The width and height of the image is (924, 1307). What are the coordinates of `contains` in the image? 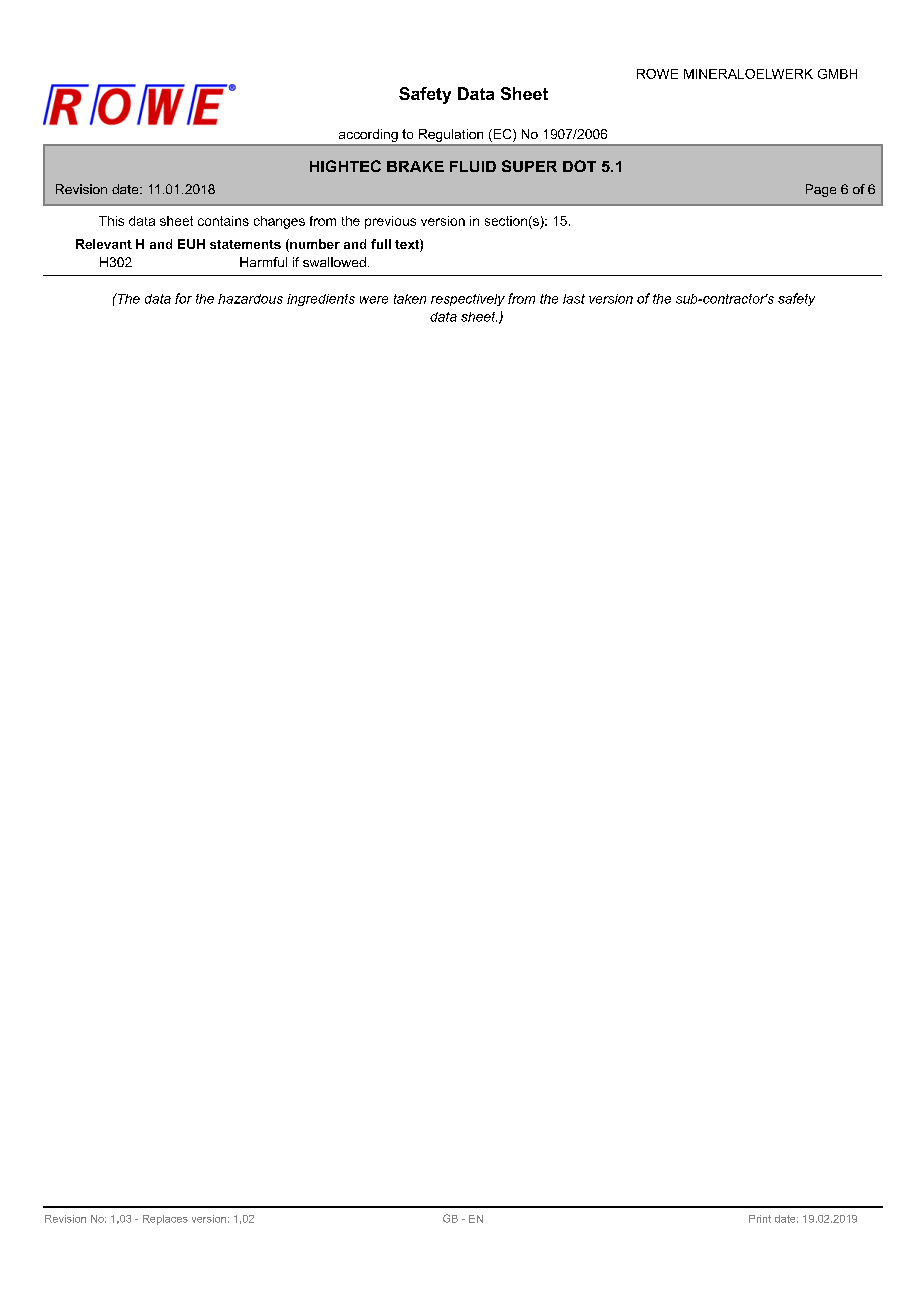 It's located at (223, 221).
